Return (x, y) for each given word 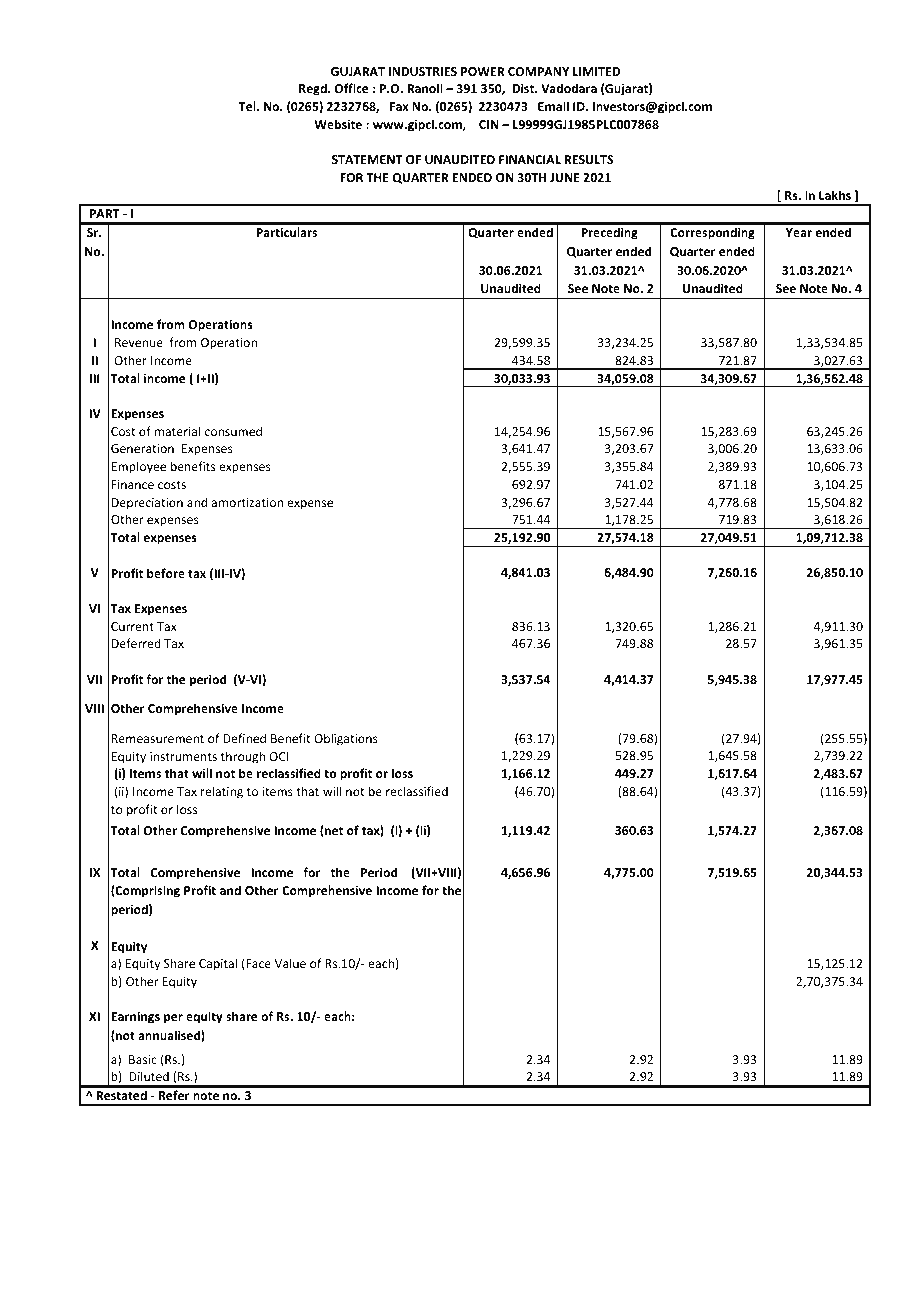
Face (257, 963)
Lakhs (835, 195)
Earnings (135, 1017)
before (166, 573)
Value (290, 963)
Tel (248, 106)
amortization (247, 502)
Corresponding (712, 233)
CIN (489, 124)
